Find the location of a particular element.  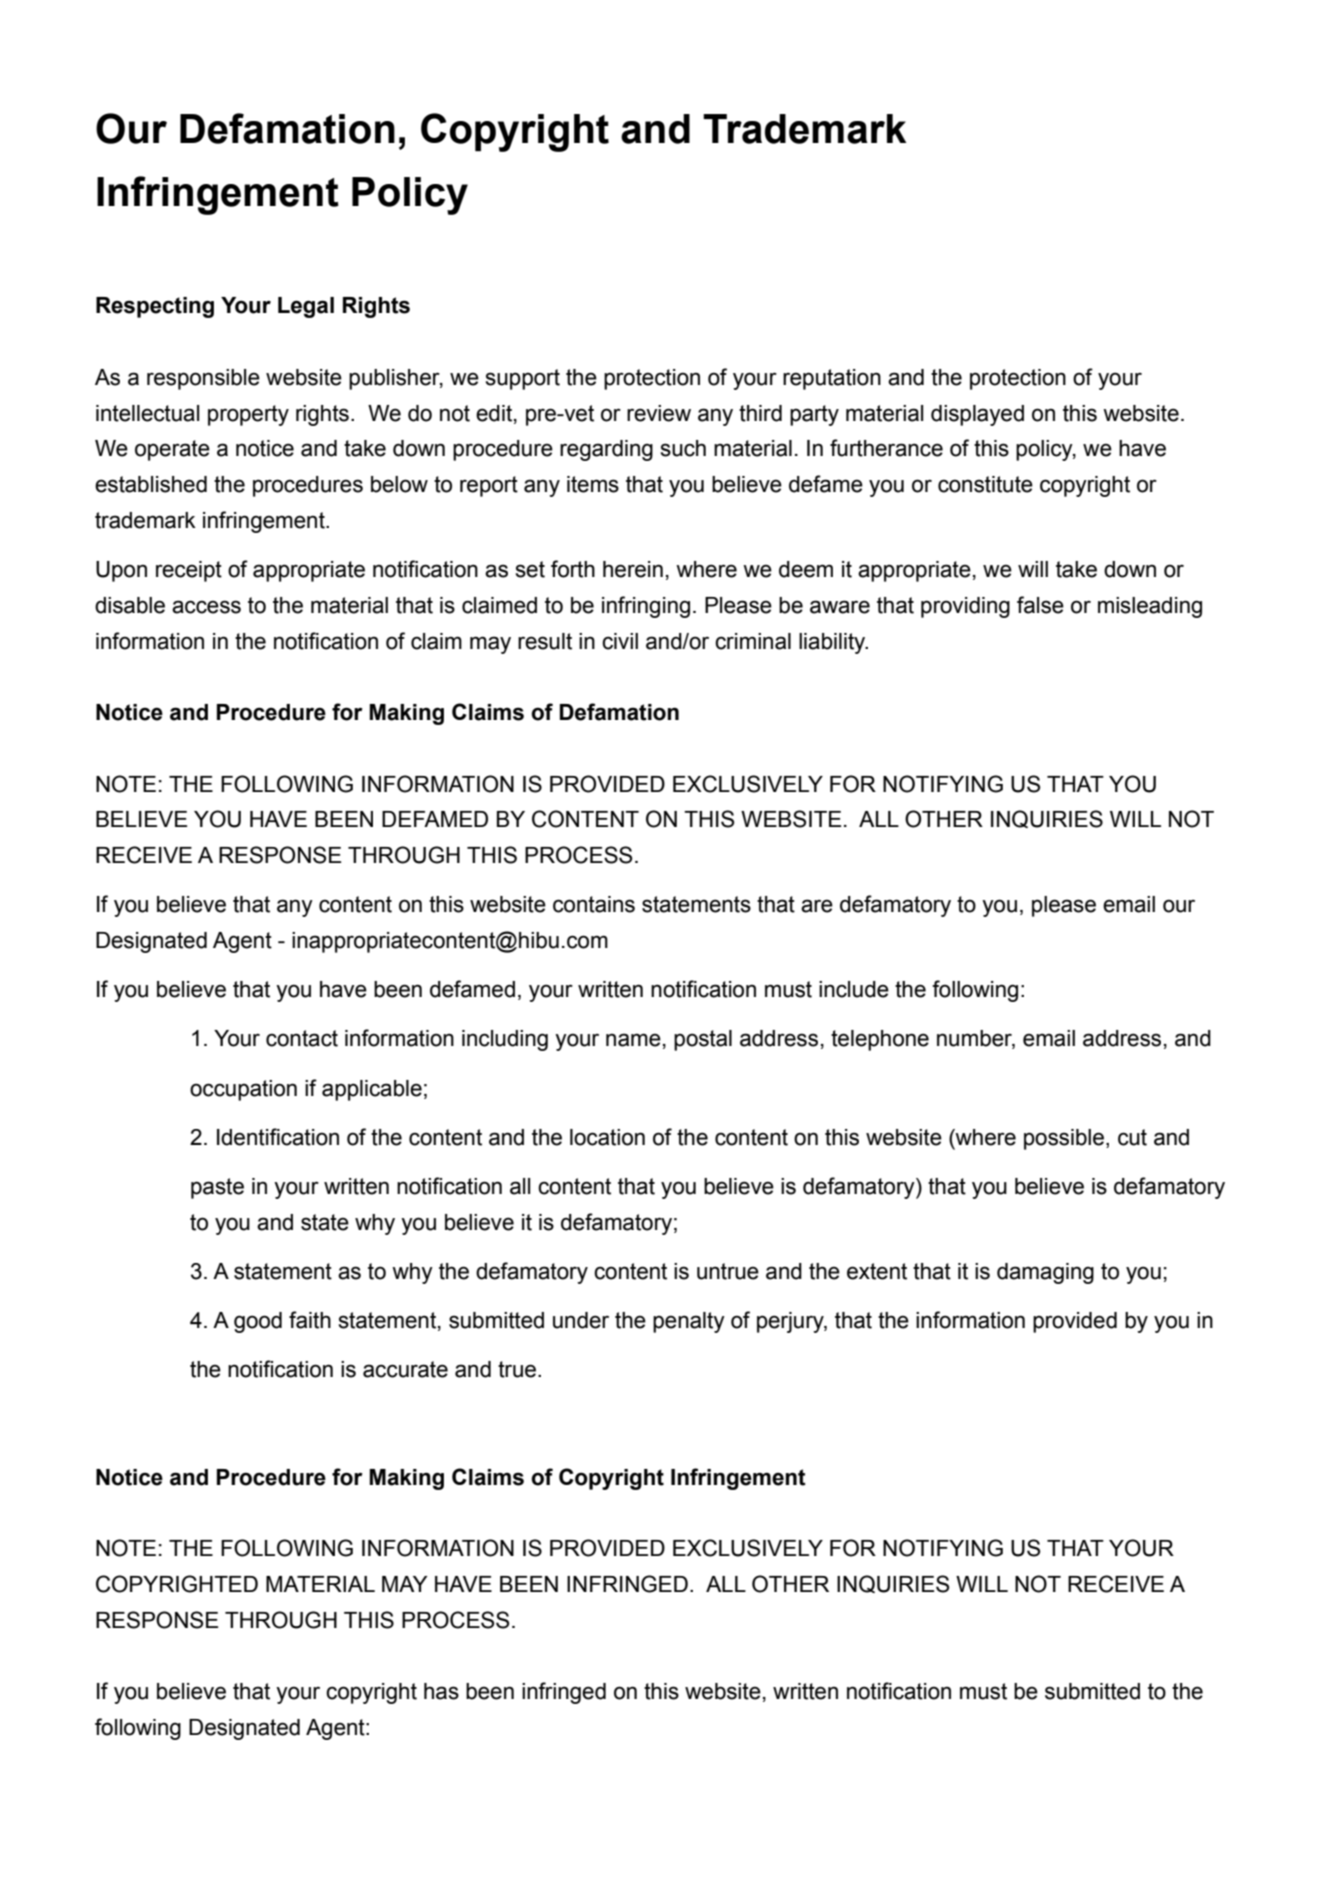

telephone is located at coordinates (880, 1040).
